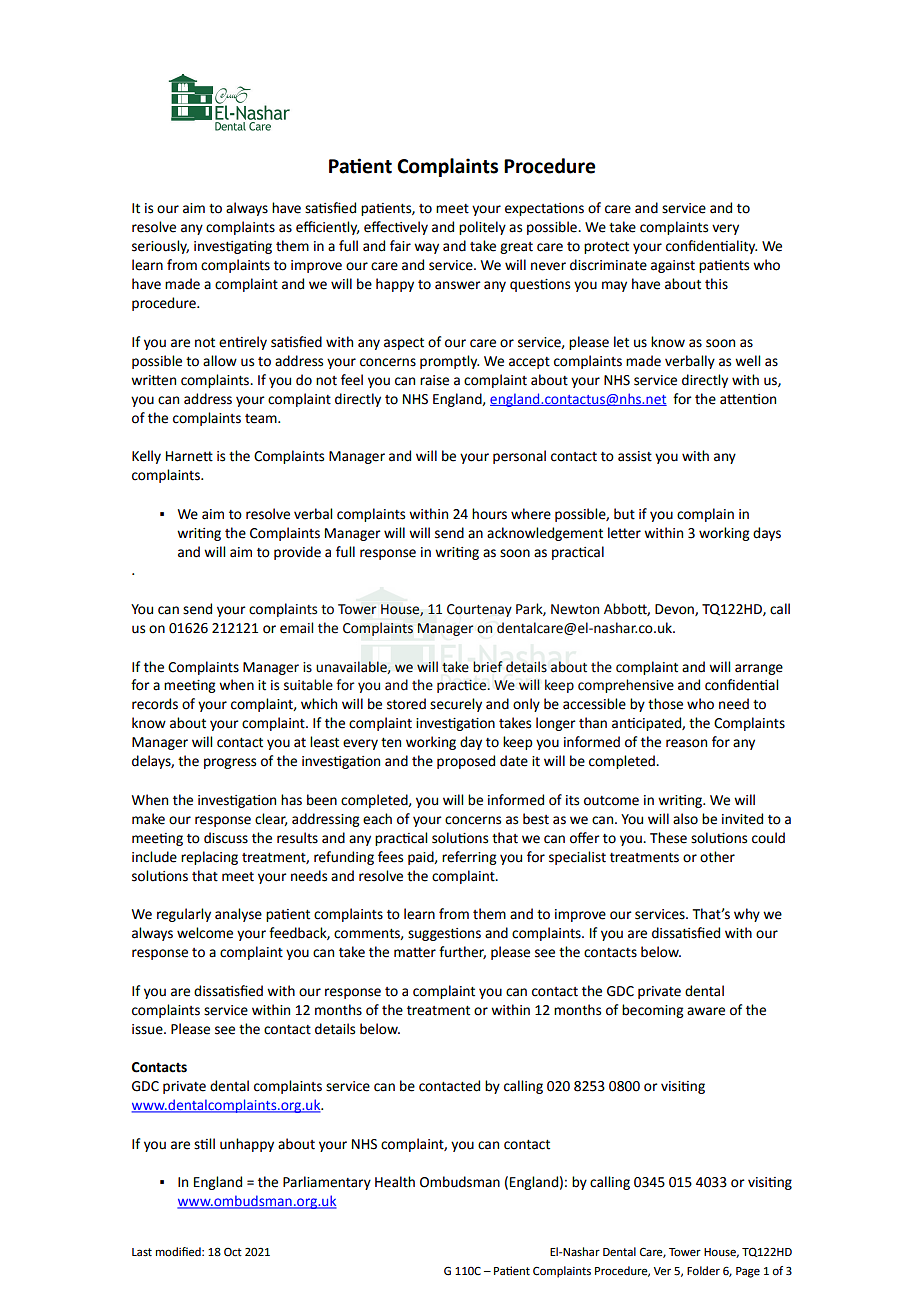 This image has width=924, height=1308. What do you see at coordinates (673, 266) in the image?
I see `against` at bounding box center [673, 266].
